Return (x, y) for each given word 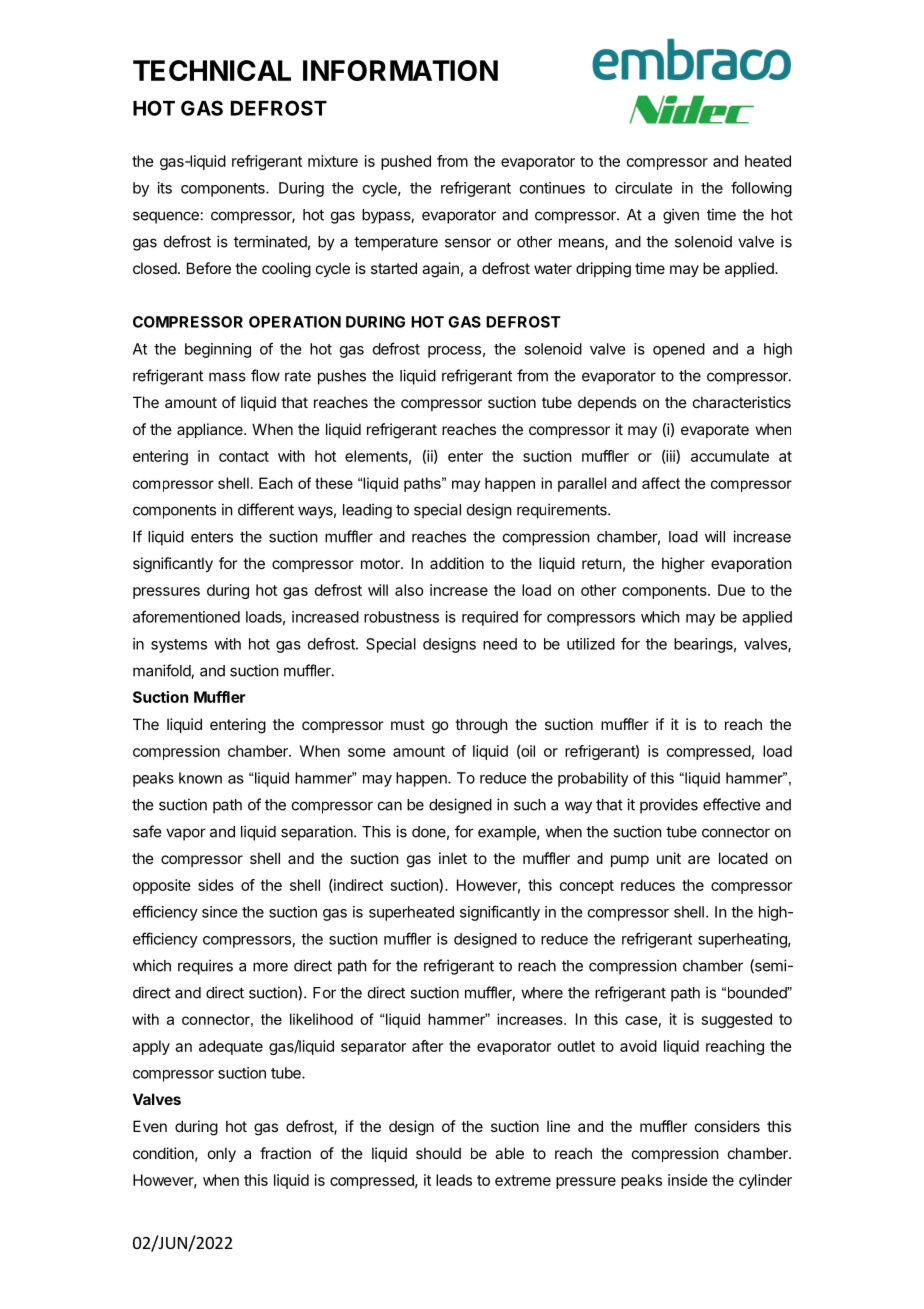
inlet (453, 858)
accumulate (730, 456)
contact (244, 456)
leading (367, 511)
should (438, 1153)
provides (669, 806)
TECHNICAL (212, 70)
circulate (644, 188)
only (222, 1154)
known (200, 778)
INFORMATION (400, 70)
